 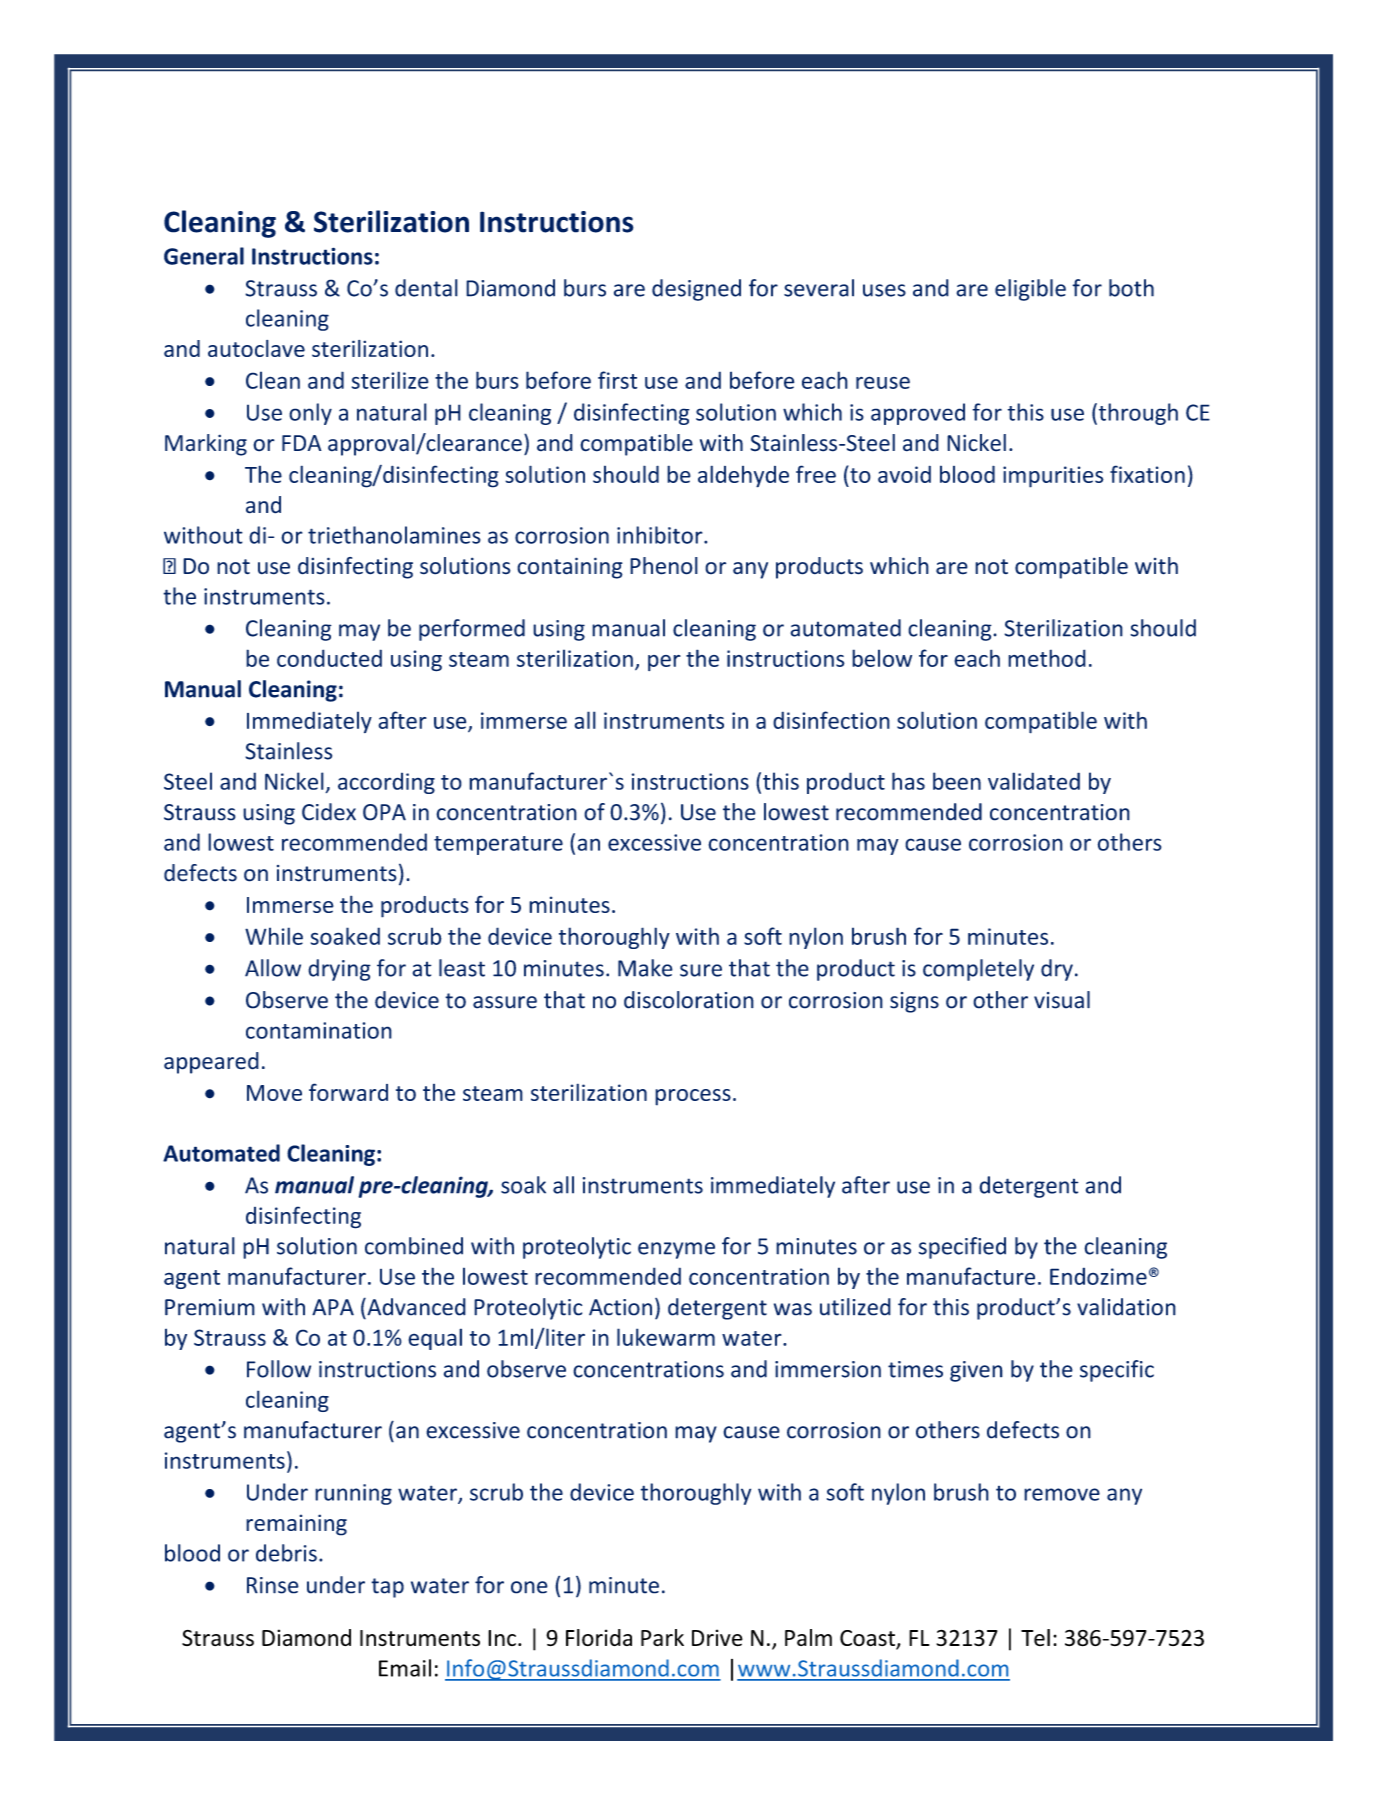 What do you see at coordinates (348, 1092) in the page?
I see `forward` at bounding box center [348, 1092].
